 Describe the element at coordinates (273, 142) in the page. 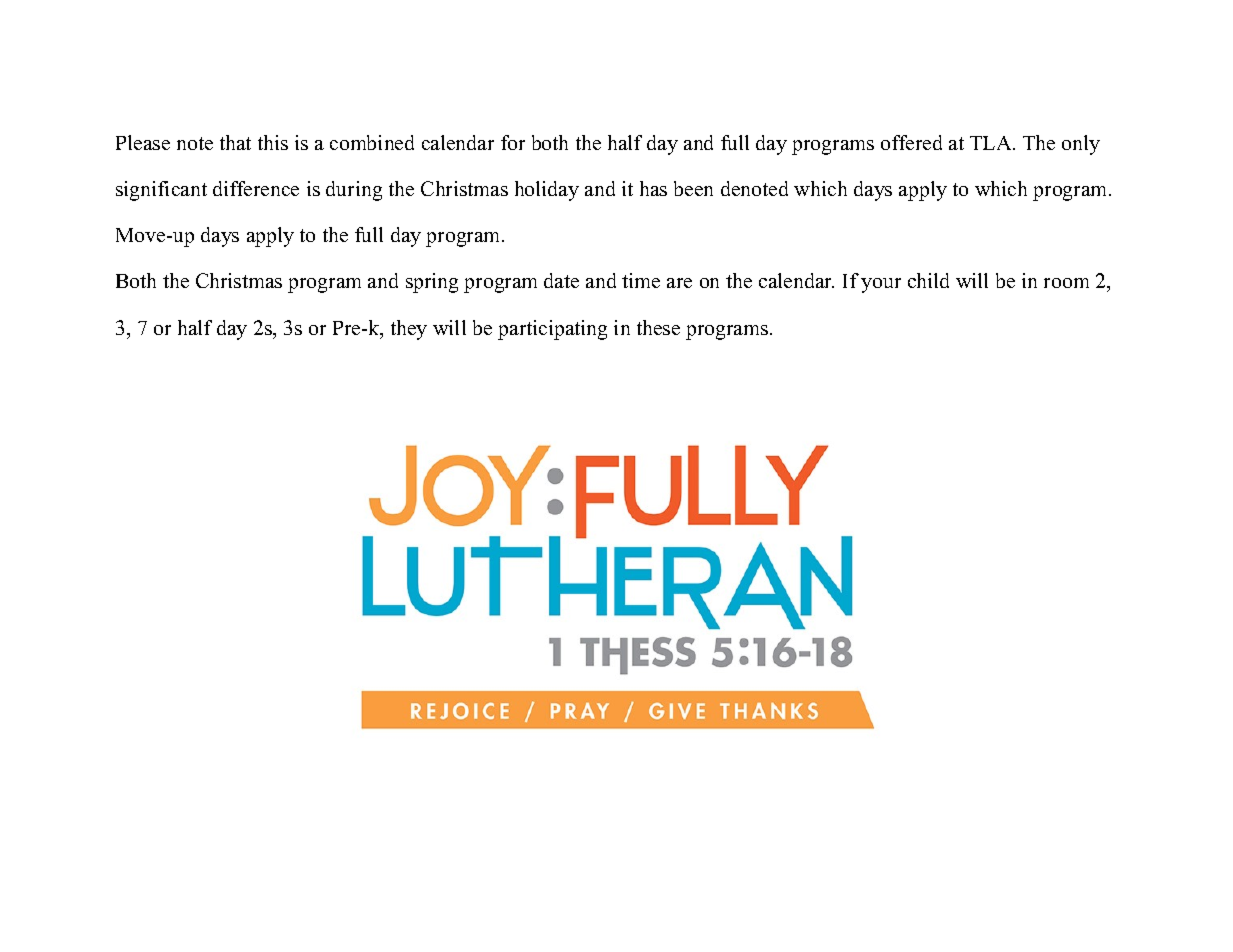

I see `this` at that location.
